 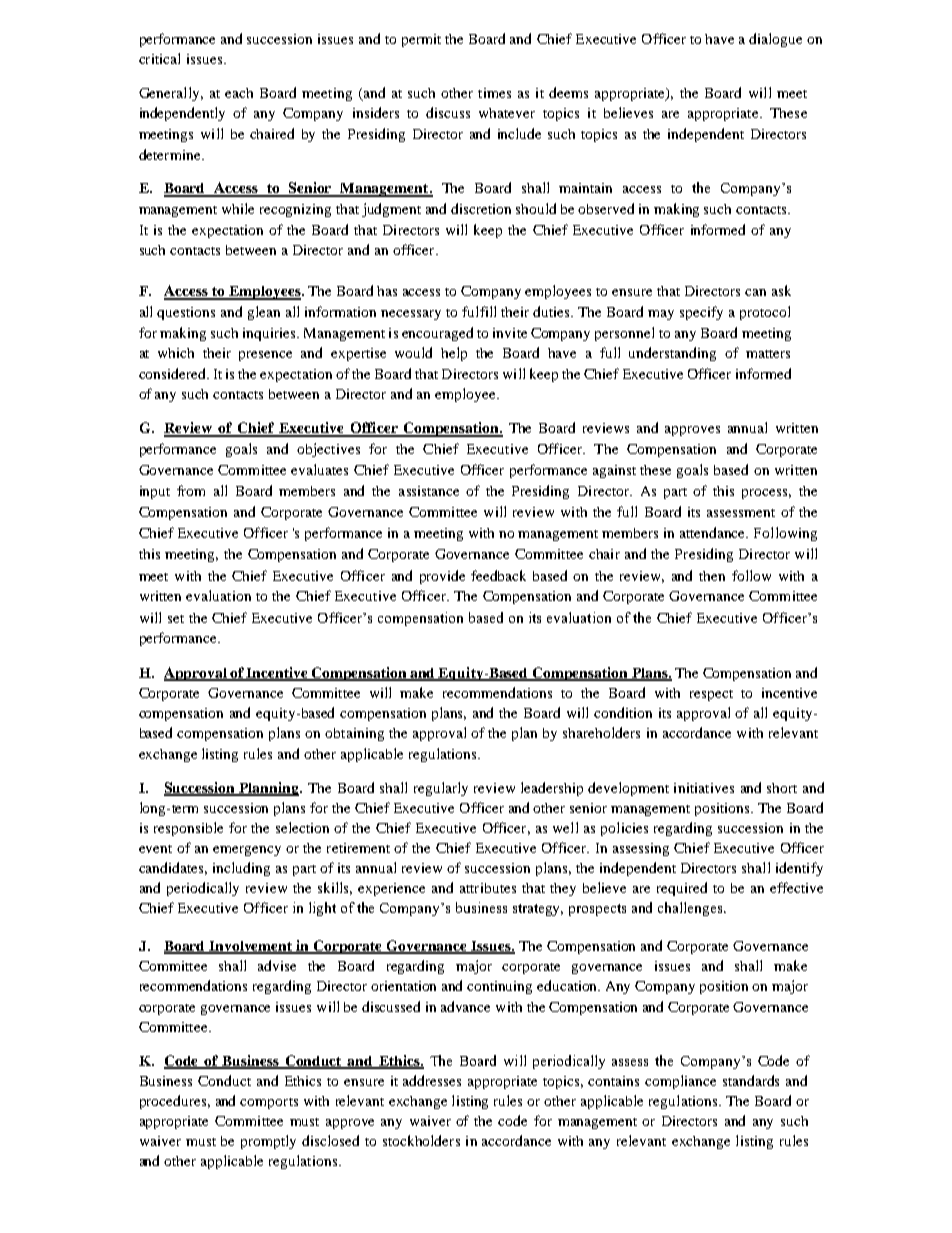 I want to click on comports, so click(x=269, y=1103).
